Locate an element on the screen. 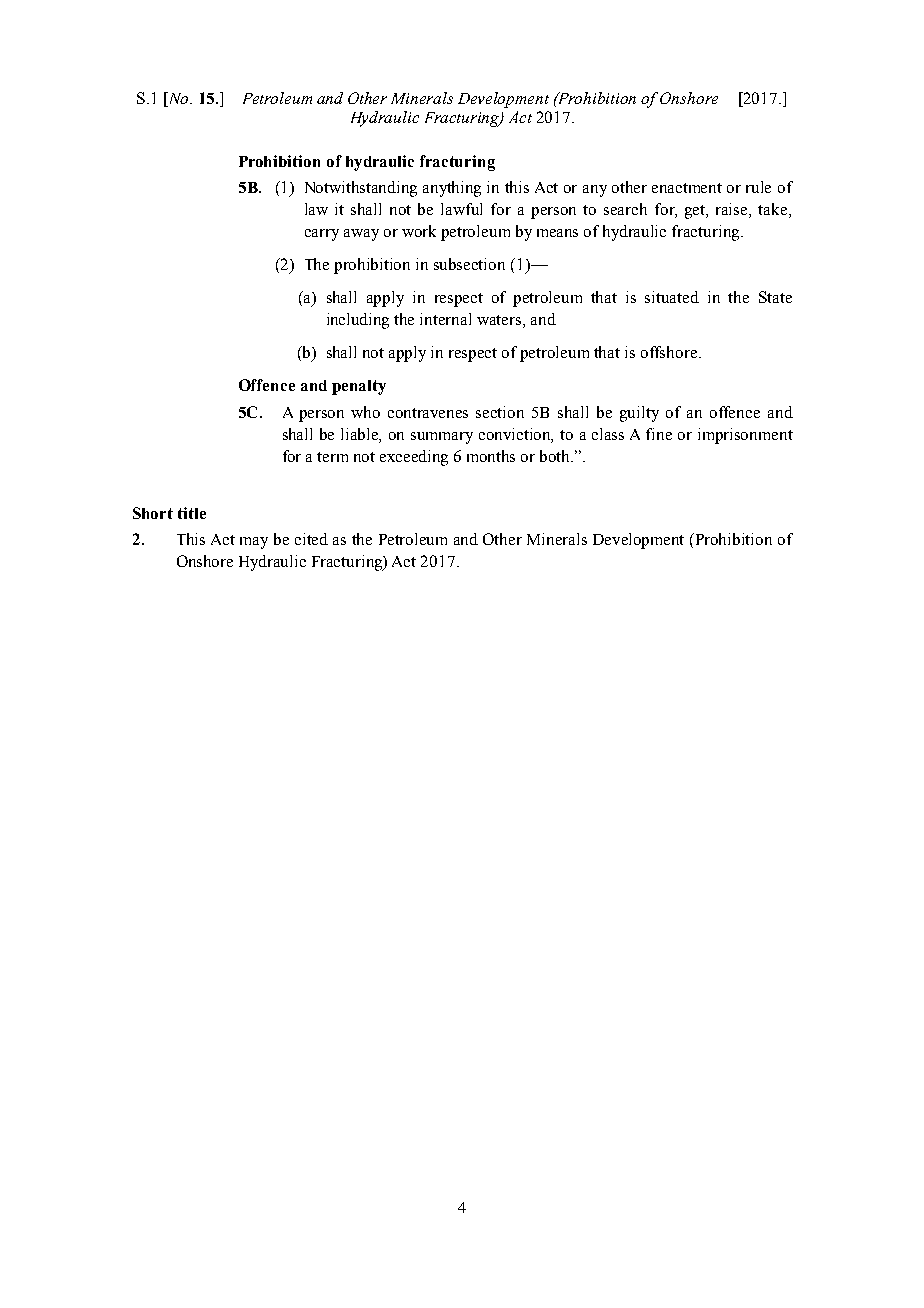 This screenshot has width=924, height=1308. penalty is located at coordinates (359, 387).
